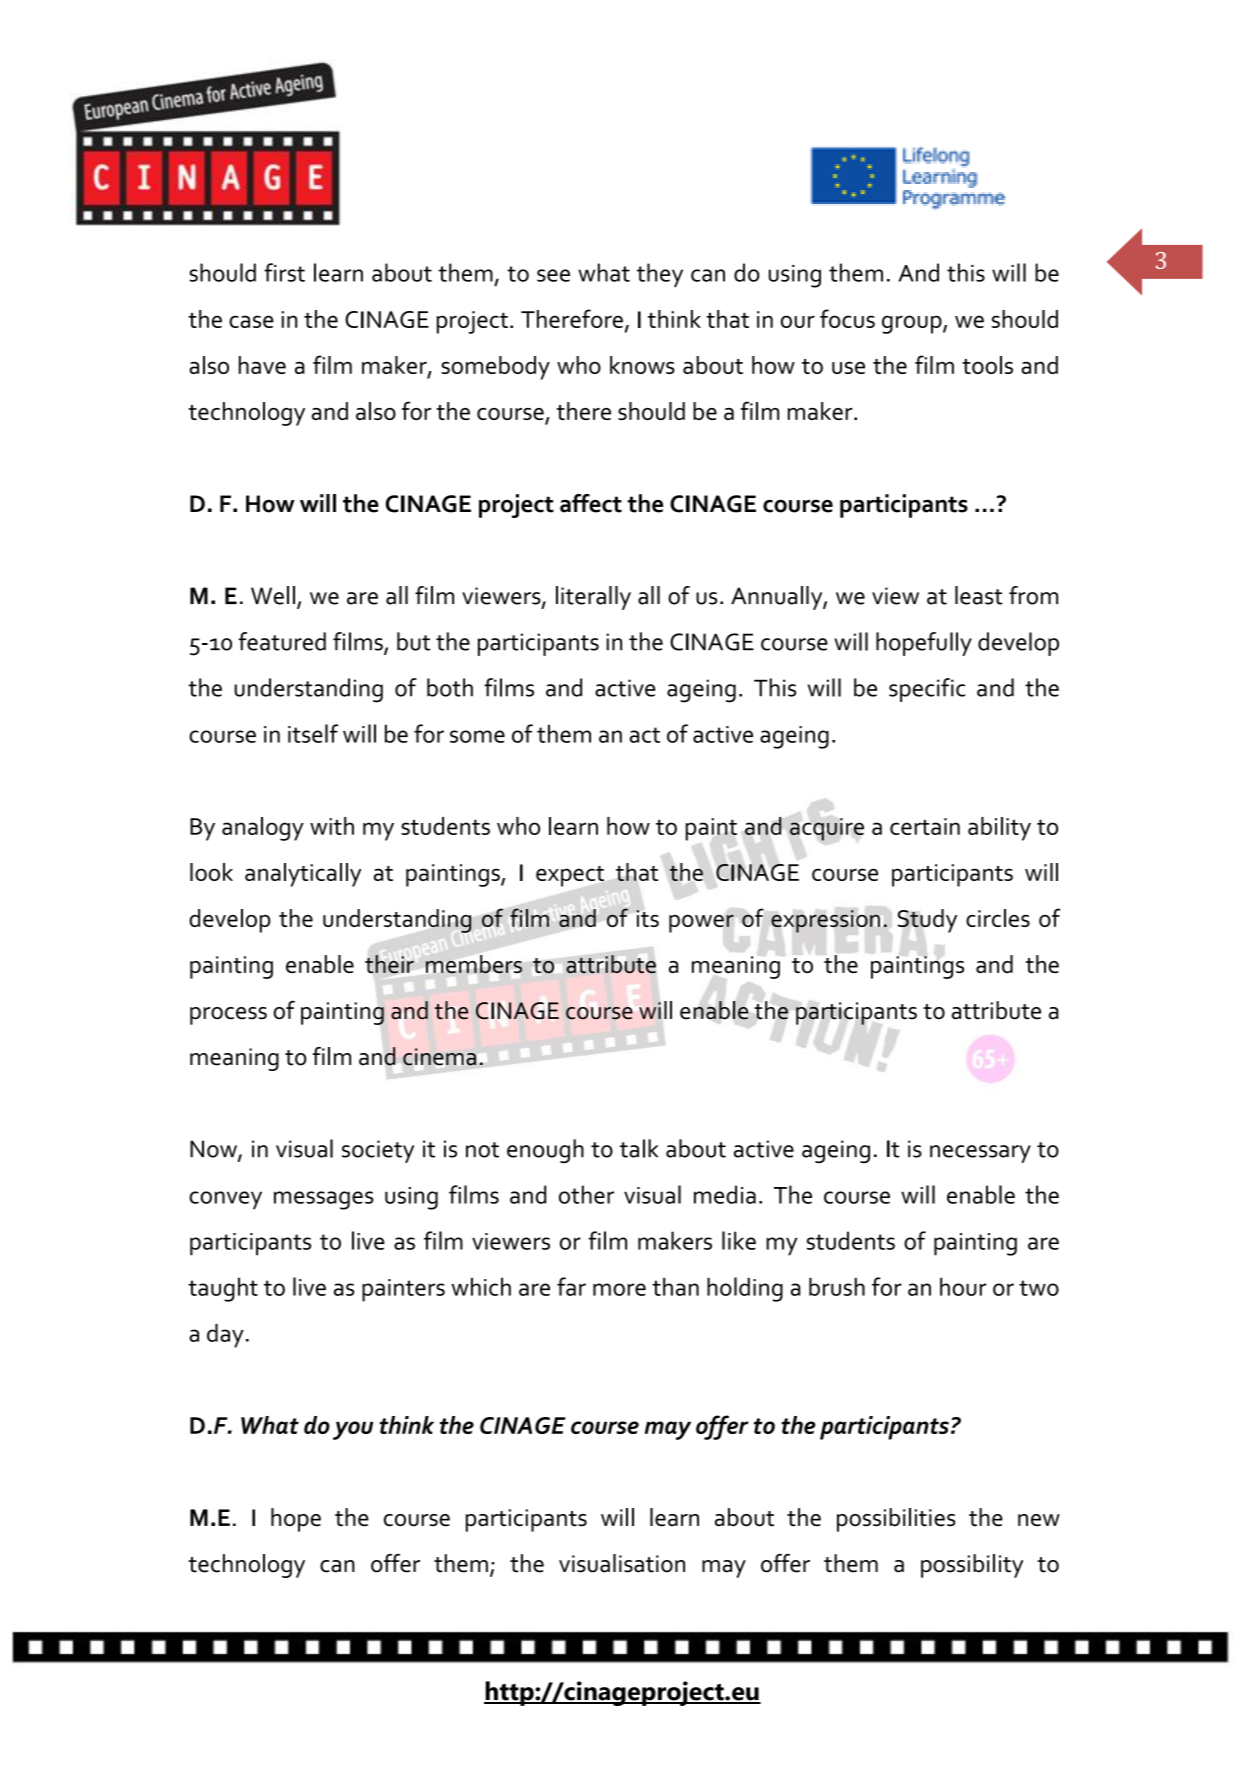 Image resolution: width=1248 pixels, height=1766 pixels. What do you see at coordinates (972, 1566) in the screenshot?
I see `possibility` at bounding box center [972, 1566].
